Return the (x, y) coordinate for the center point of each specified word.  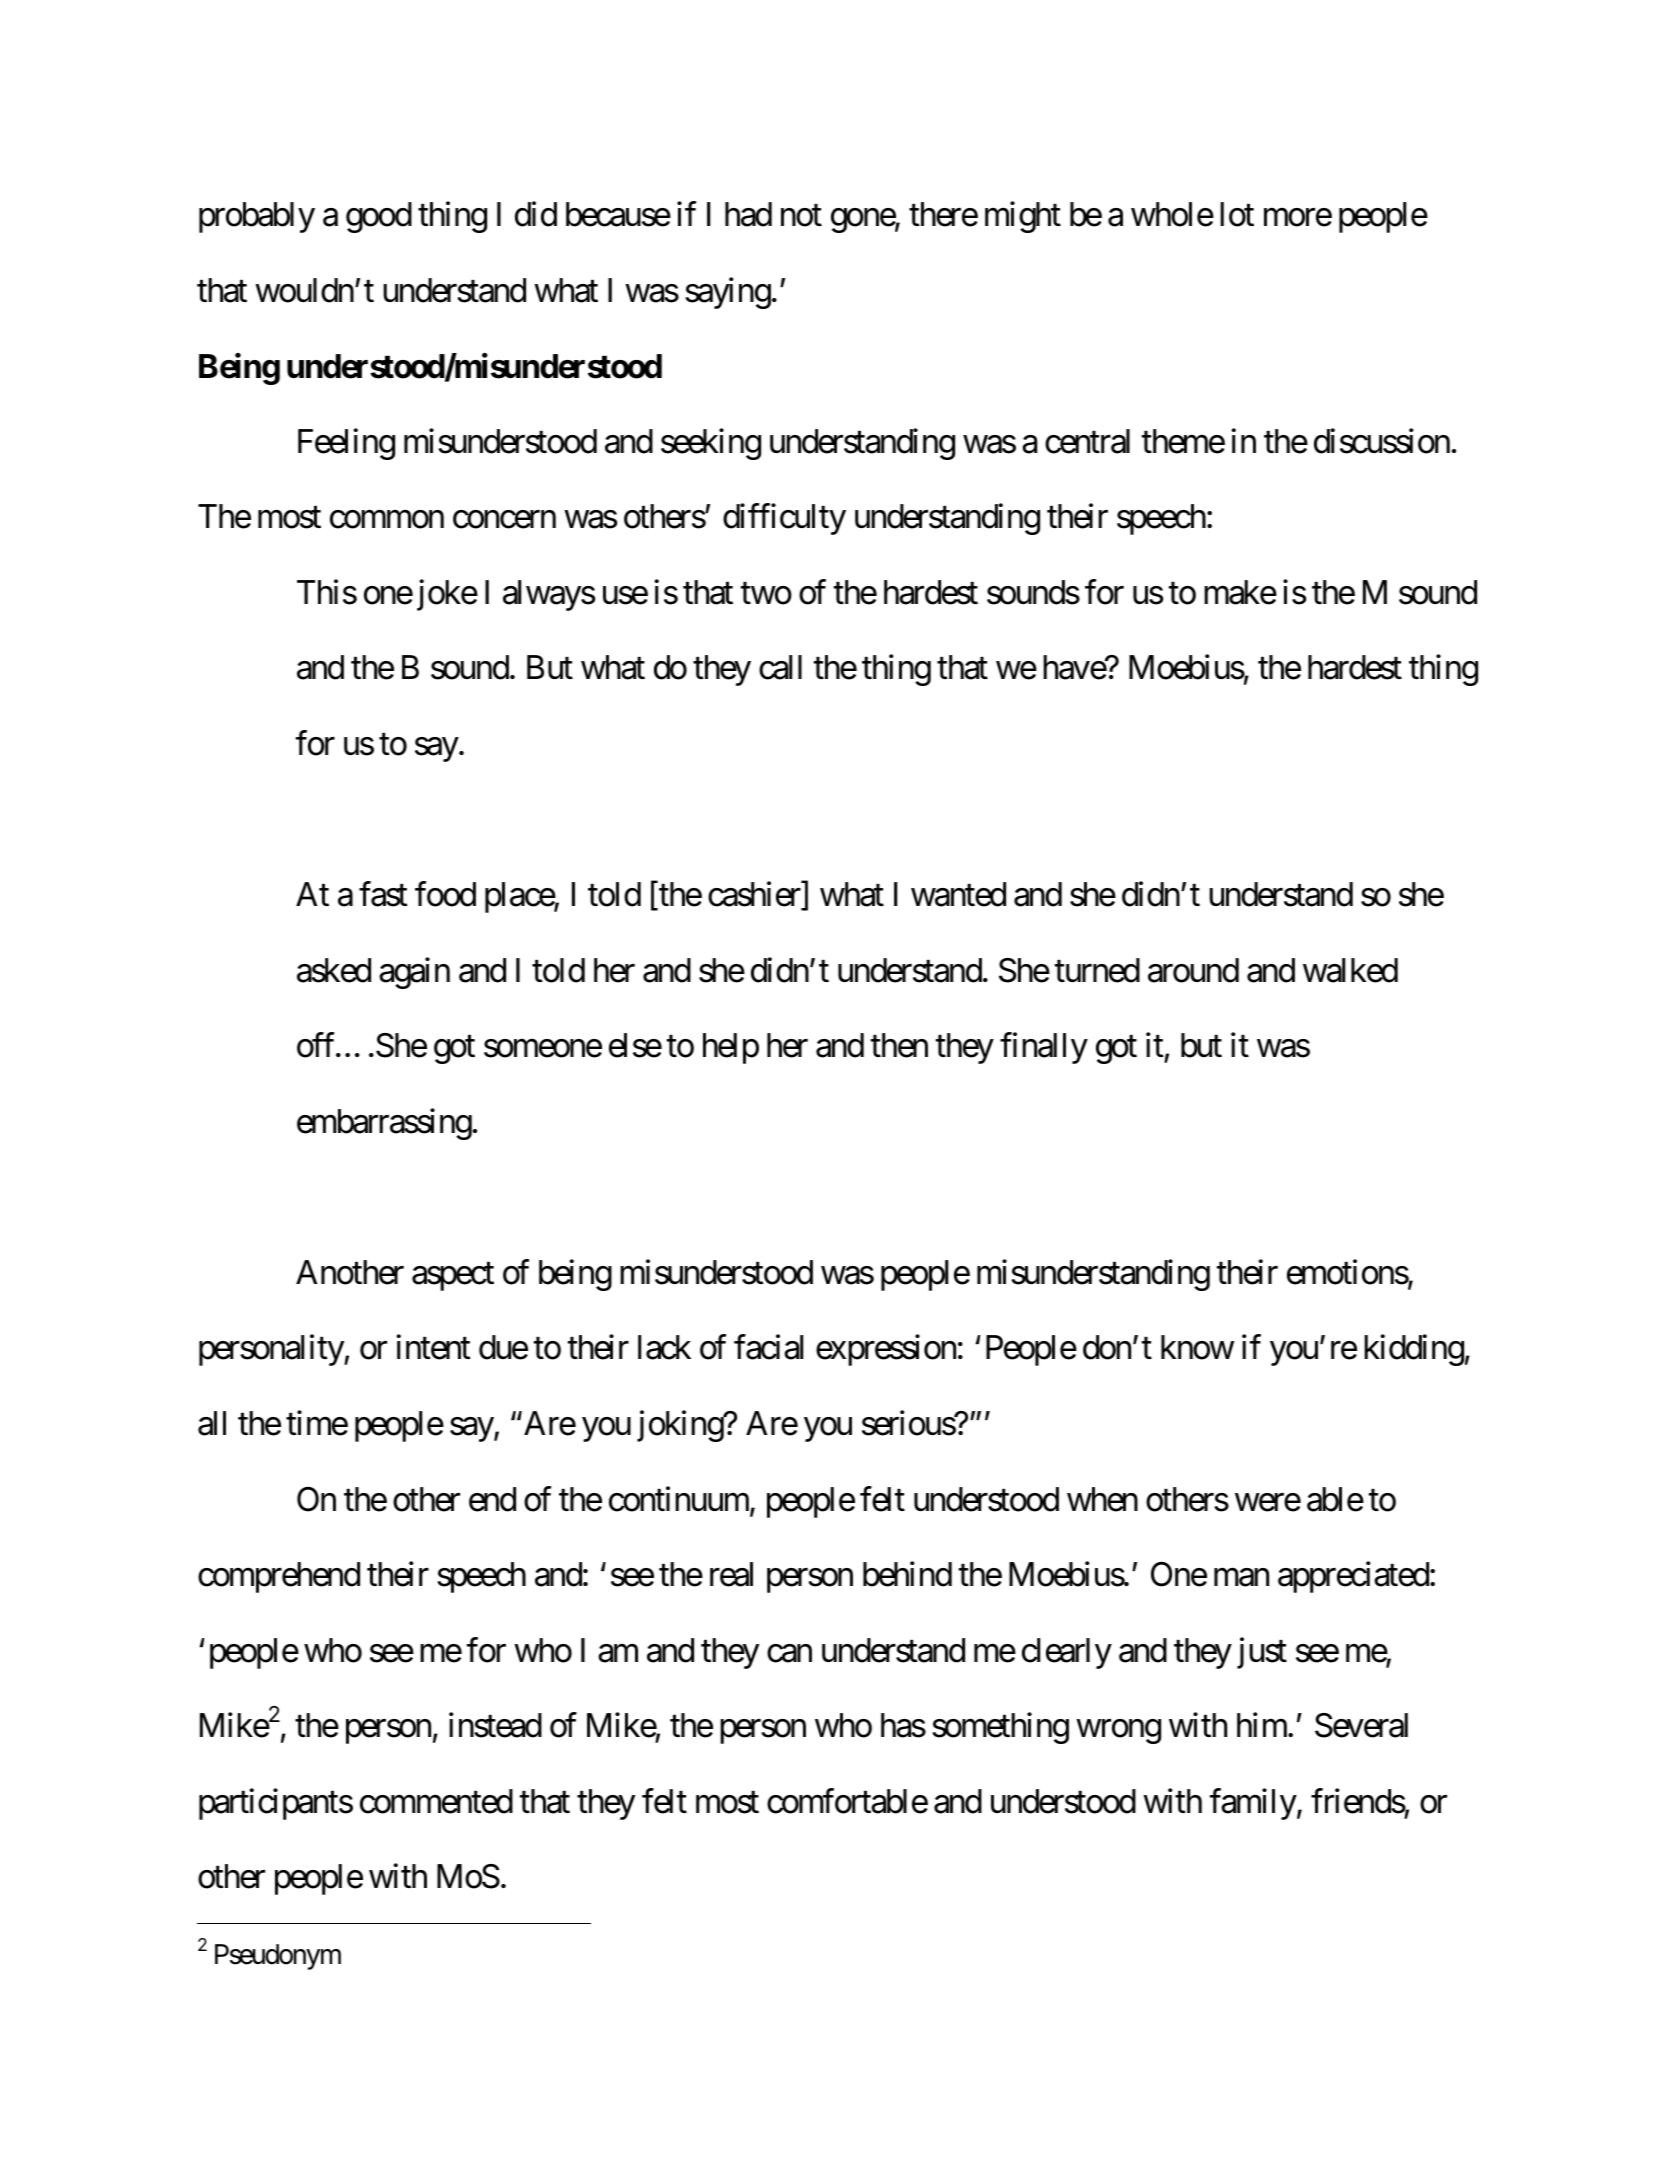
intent (433, 1347)
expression (886, 1350)
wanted (958, 894)
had (748, 214)
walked (1350, 970)
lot (1237, 214)
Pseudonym (278, 1957)
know (1197, 1347)
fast (383, 894)
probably (257, 217)
